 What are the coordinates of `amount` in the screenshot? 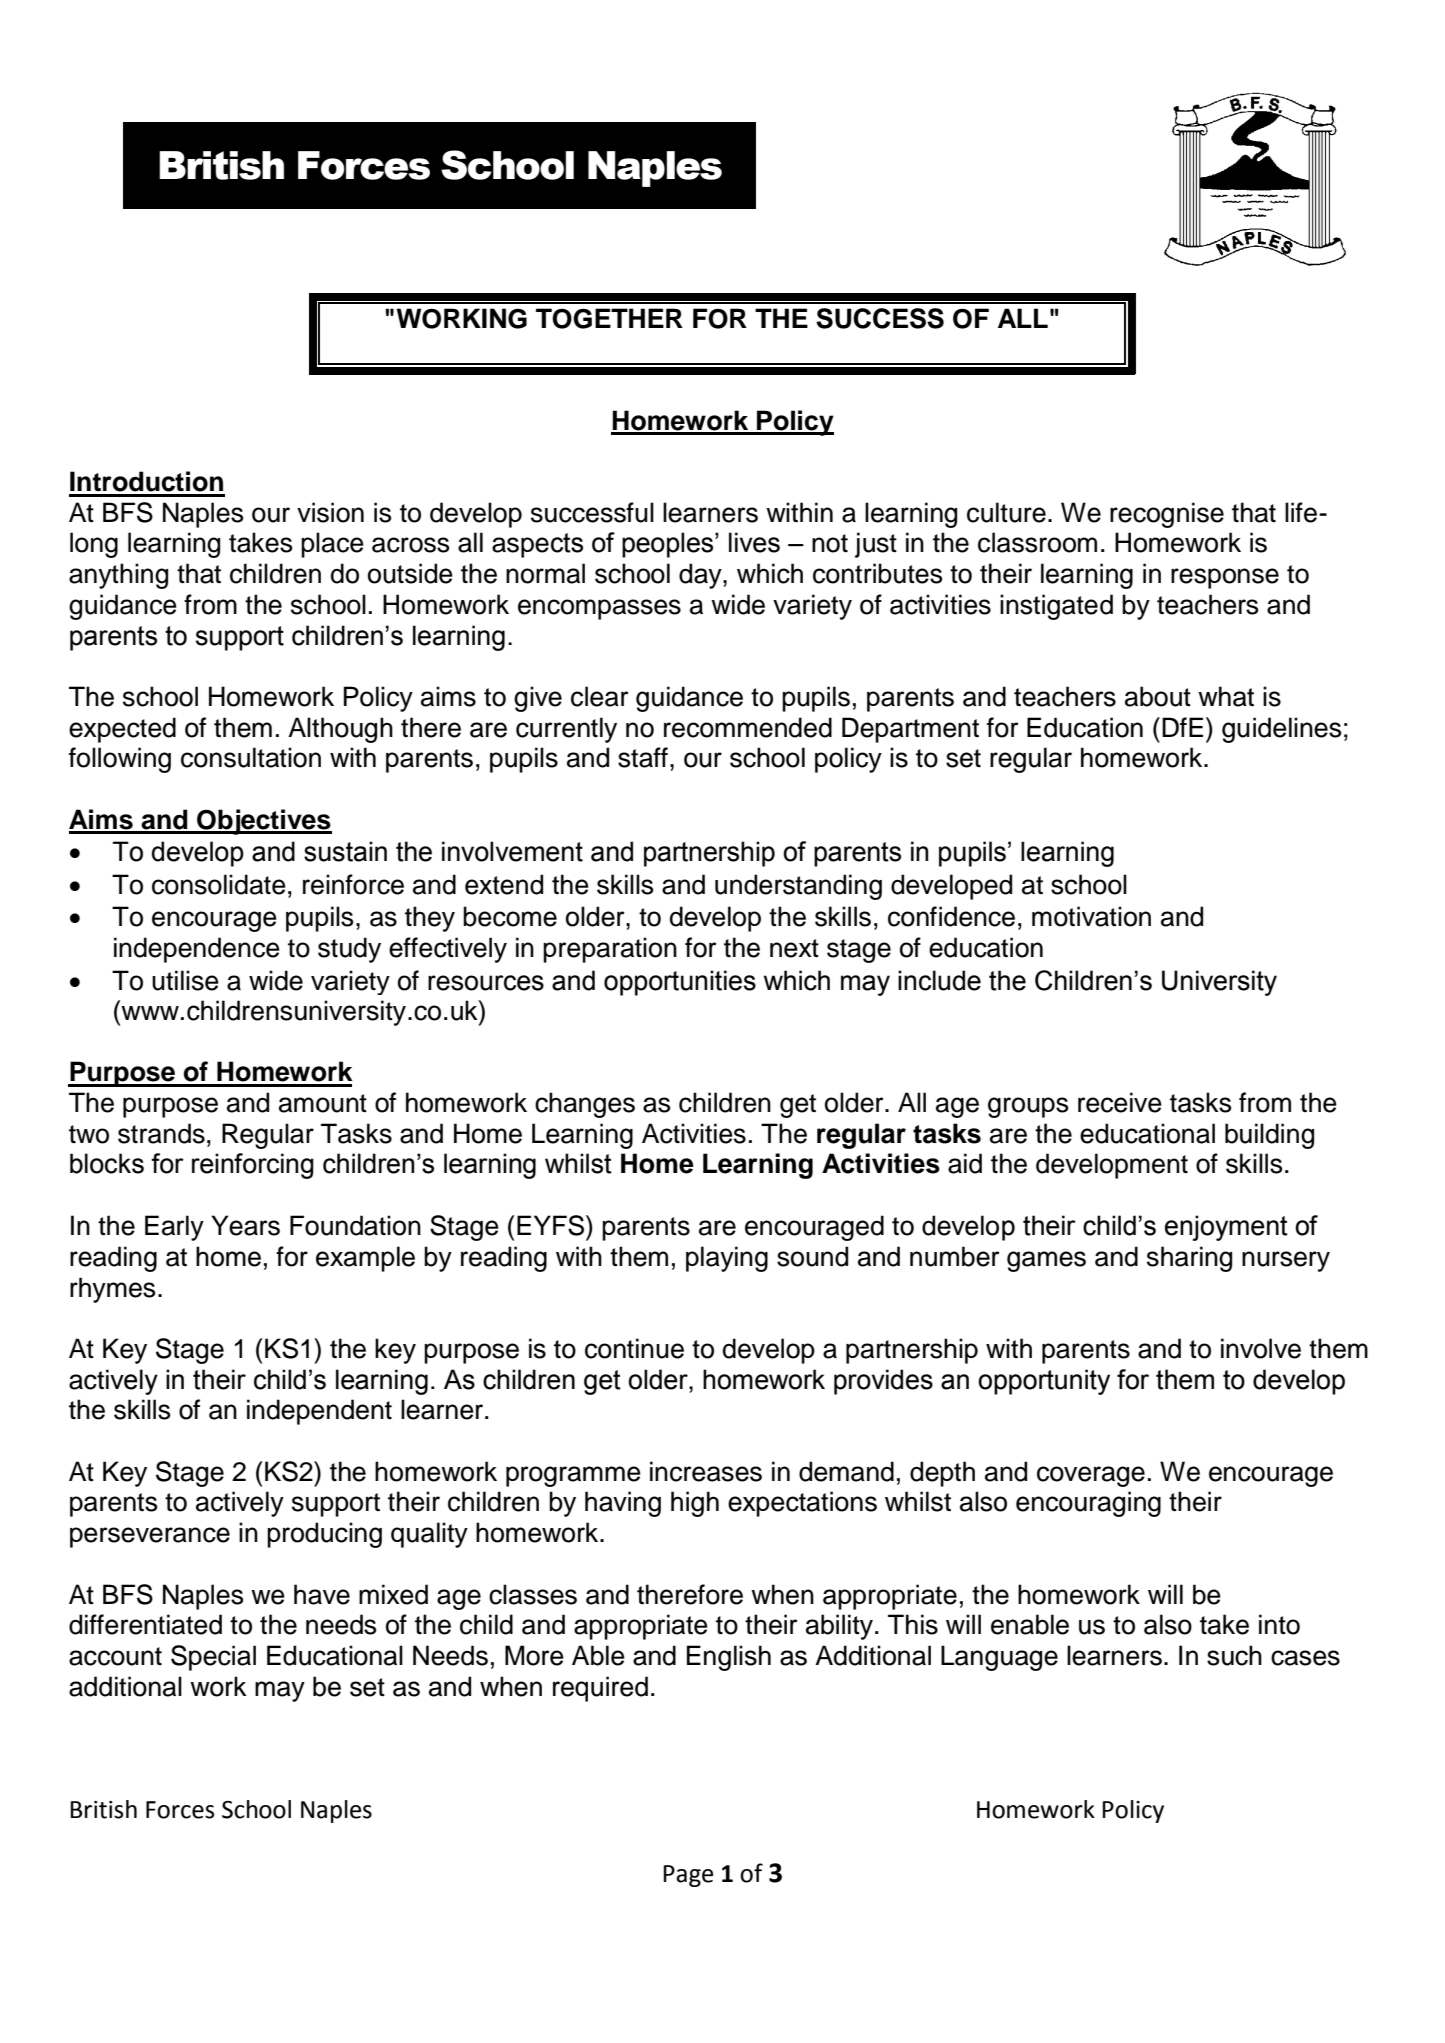 It's located at (323, 1103).
